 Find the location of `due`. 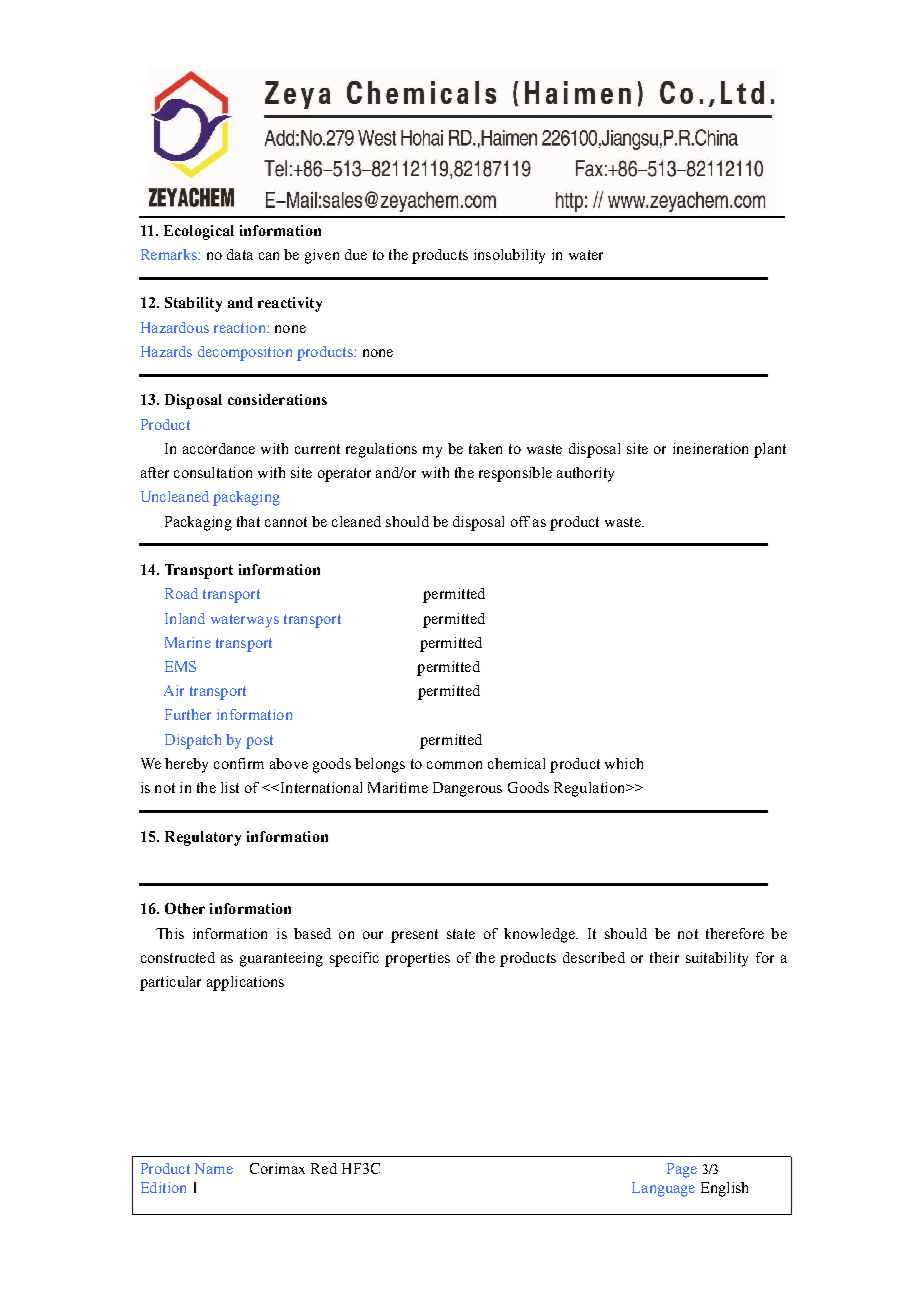

due is located at coordinates (356, 254).
